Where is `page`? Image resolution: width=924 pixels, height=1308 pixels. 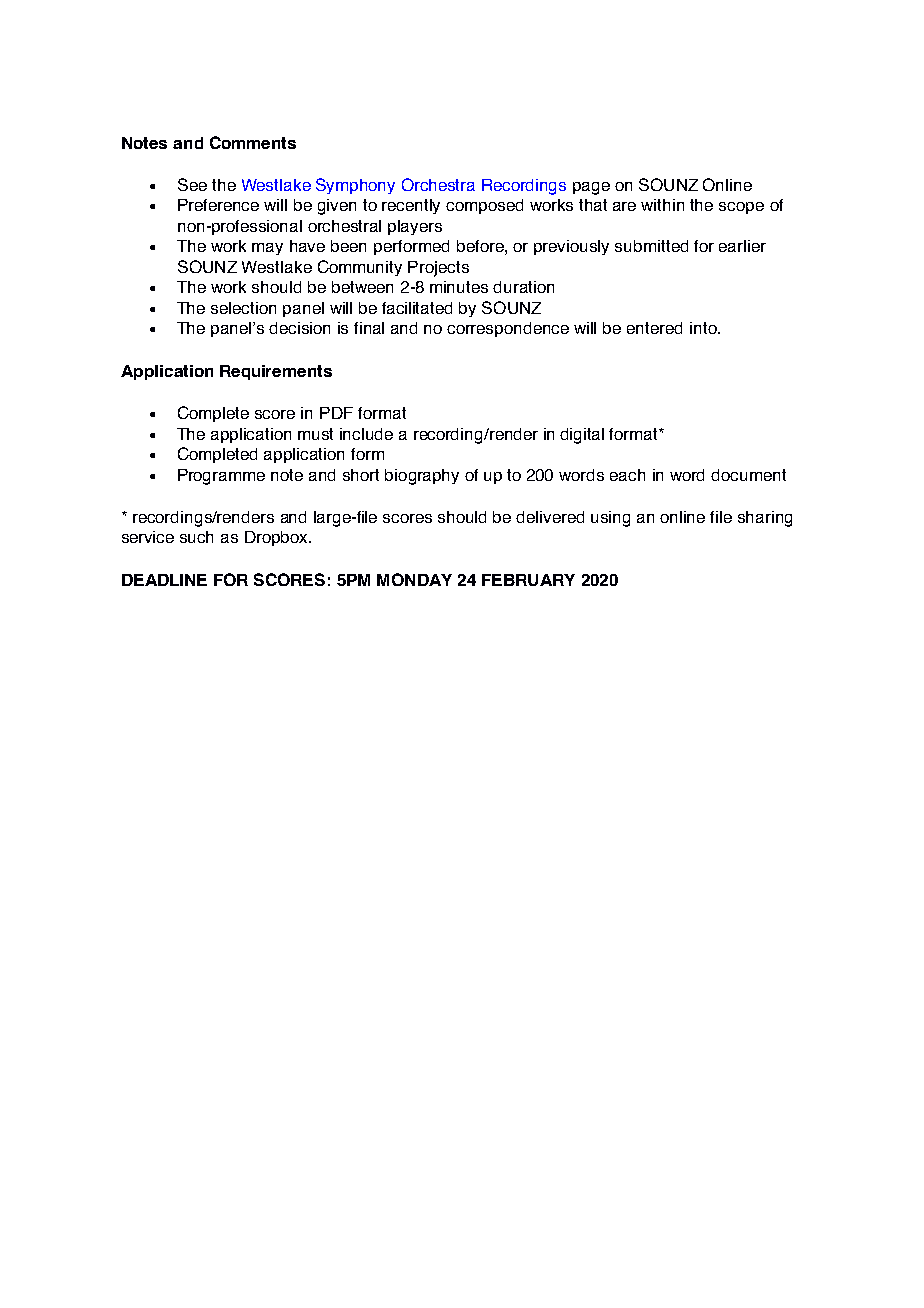 page is located at coordinates (591, 188).
